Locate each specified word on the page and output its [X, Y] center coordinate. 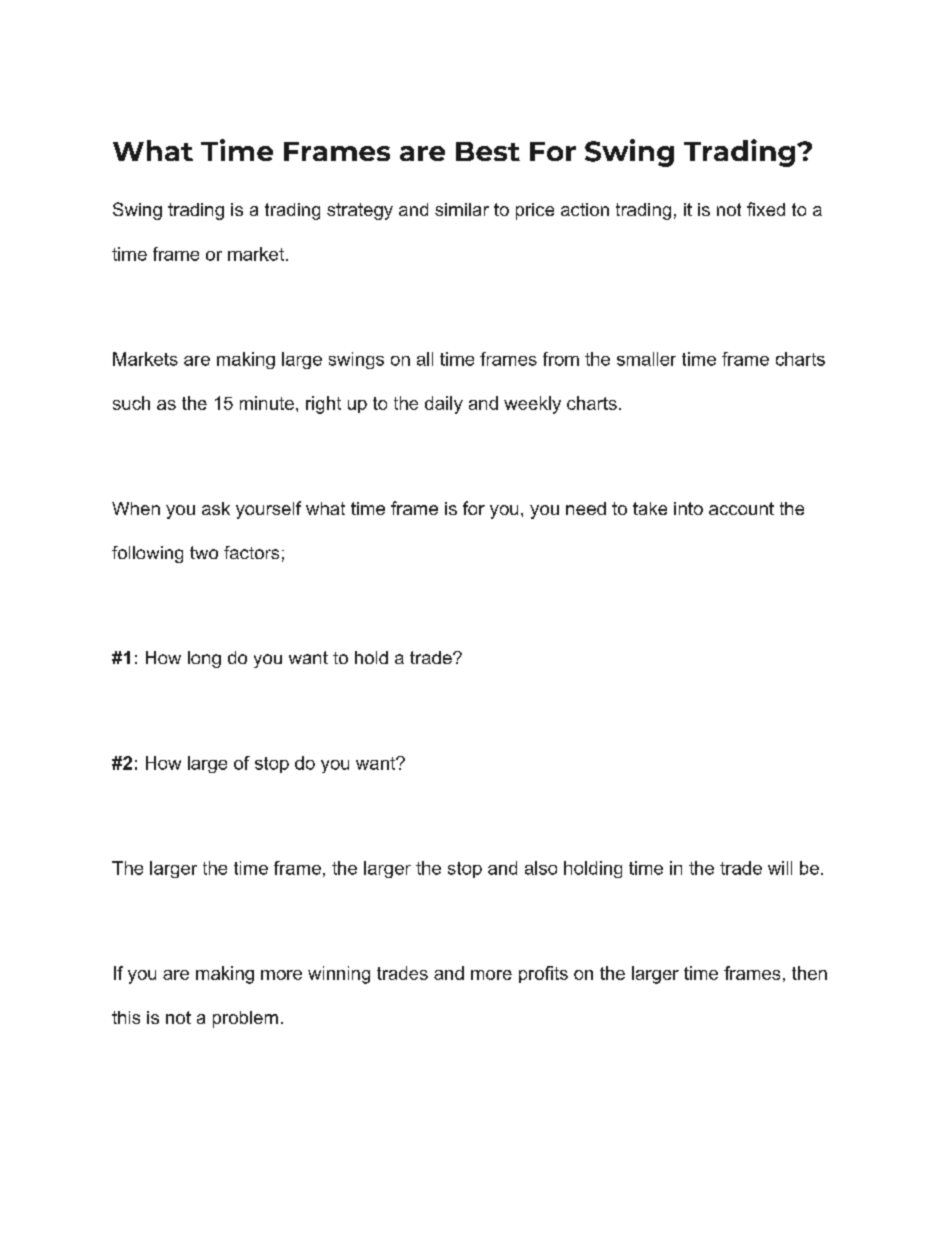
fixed [766, 209]
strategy [360, 211]
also [541, 868]
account [741, 508]
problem [245, 1019]
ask [216, 508]
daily [444, 405]
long [204, 659]
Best [488, 151]
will [780, 868]
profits [543, 974]
